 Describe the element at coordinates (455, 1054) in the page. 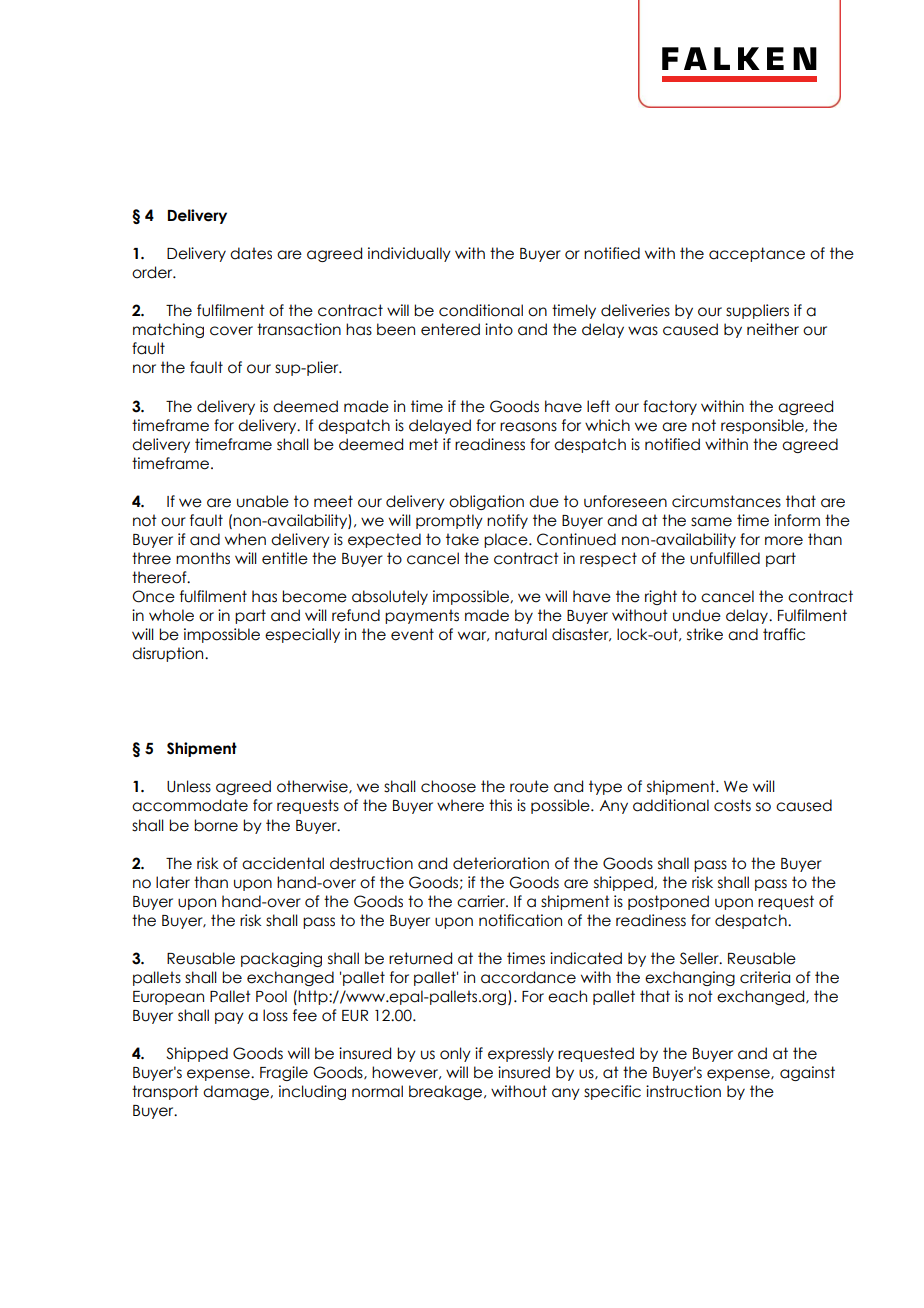

I see `only` at that location.
